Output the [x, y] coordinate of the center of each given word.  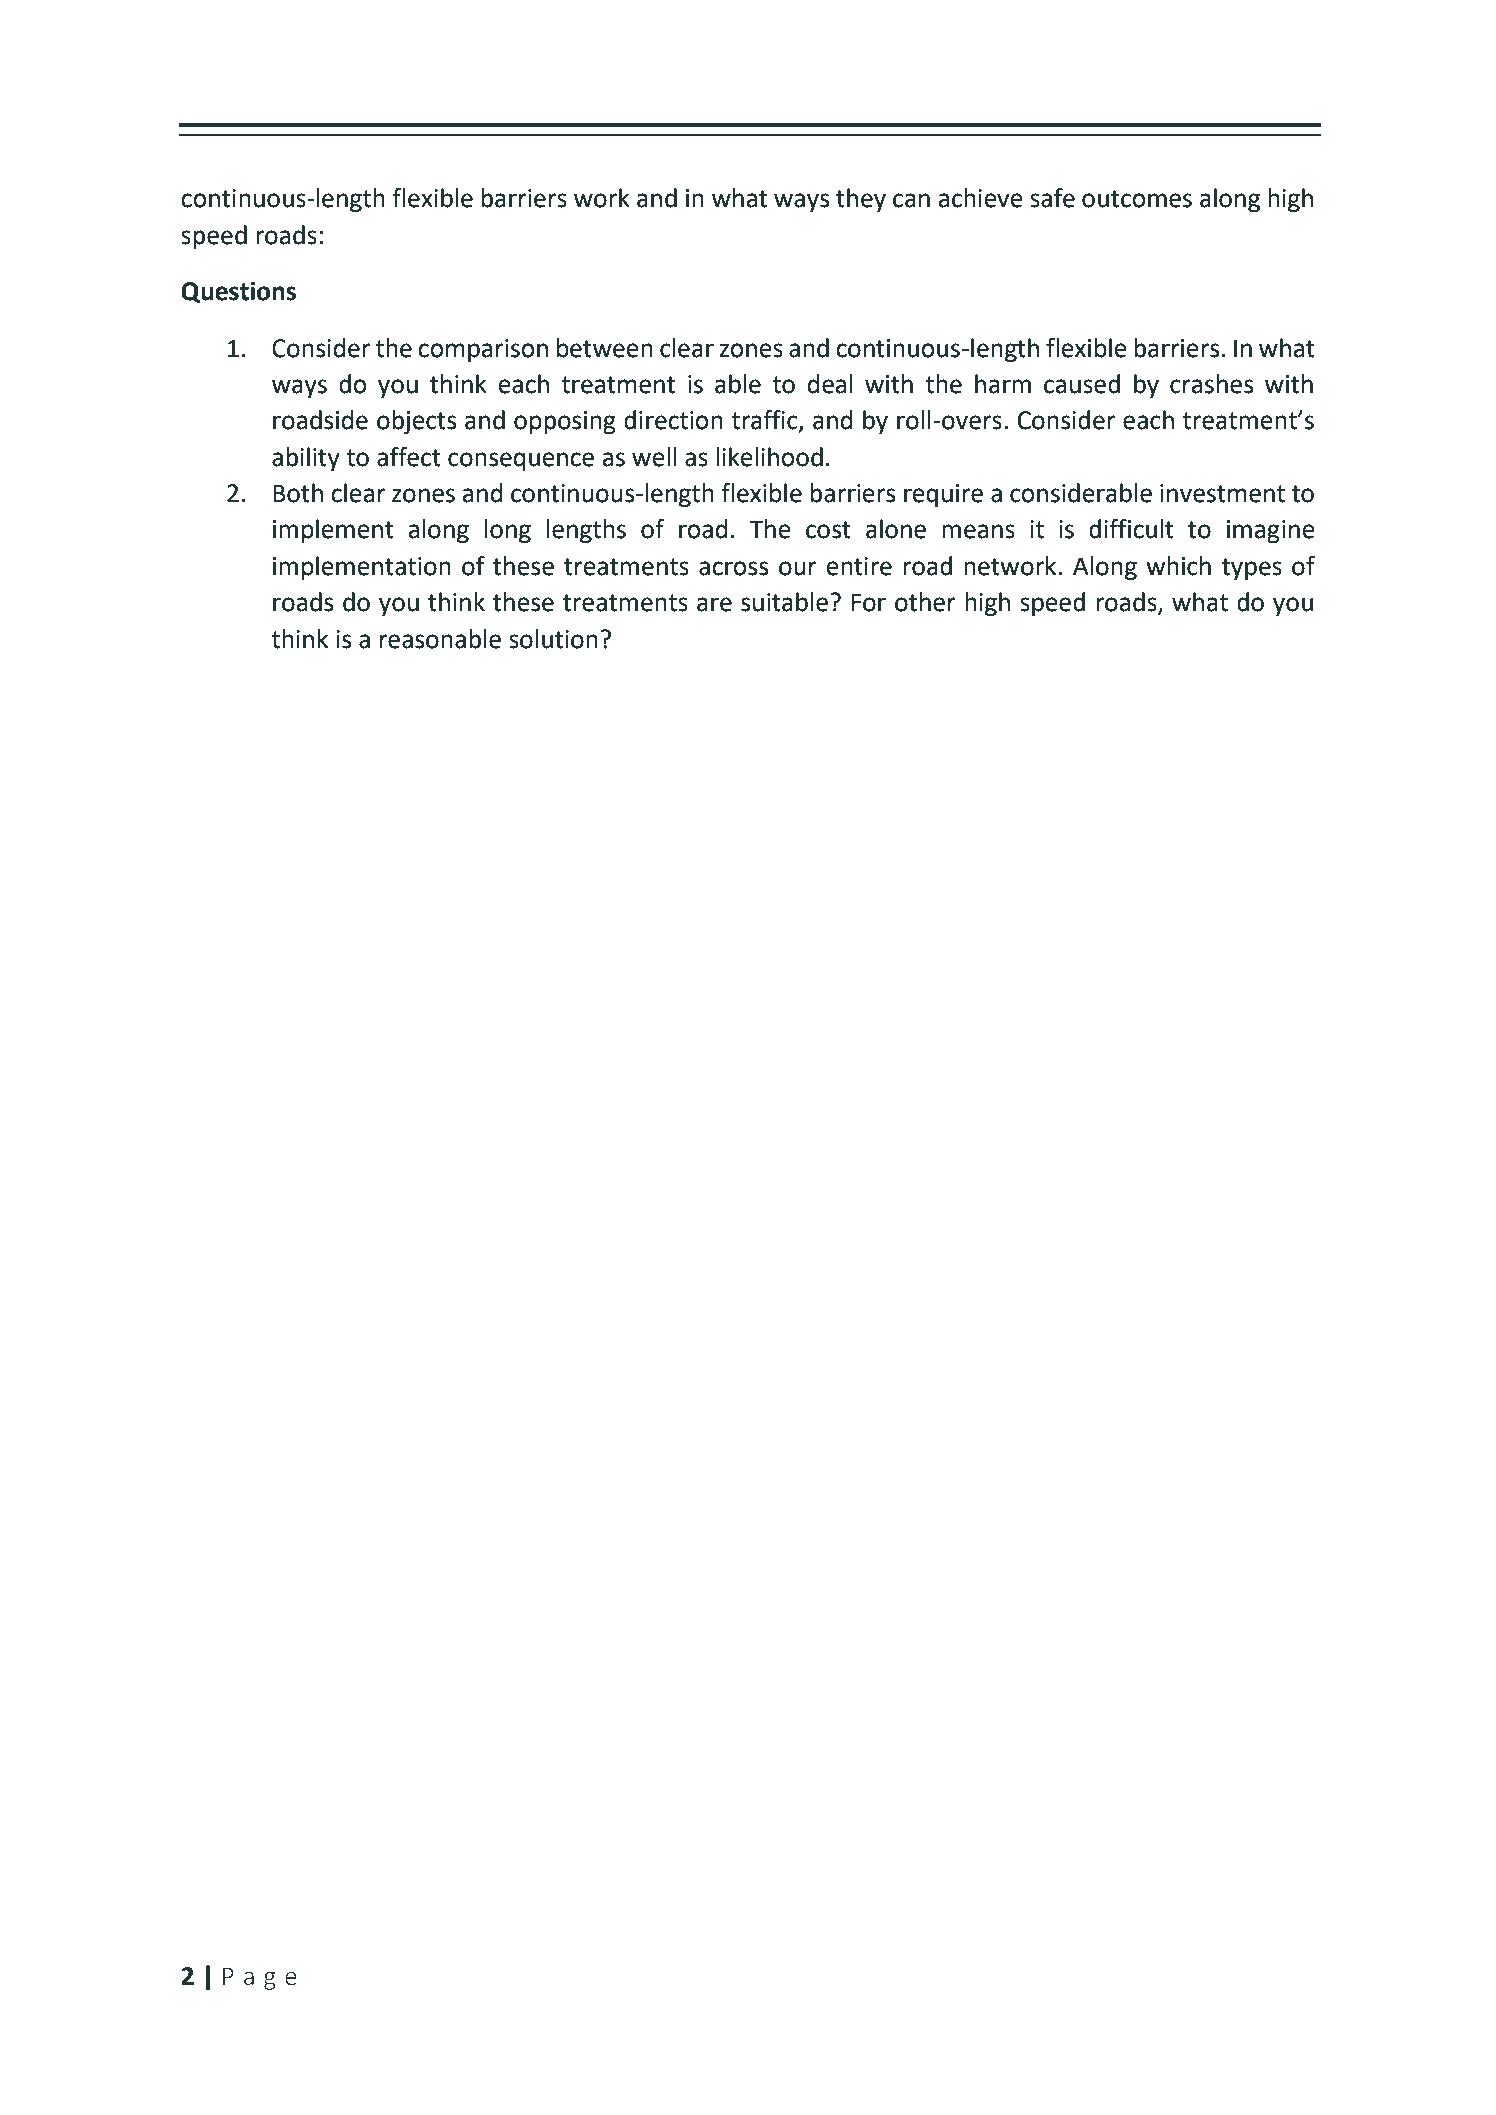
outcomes [1137, 199]
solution [553, 639]
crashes [1211, 384]
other [925, 602]
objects [416, 422]
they [861, 200]
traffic [765, 421]
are [714, 604]
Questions [238, 292]
